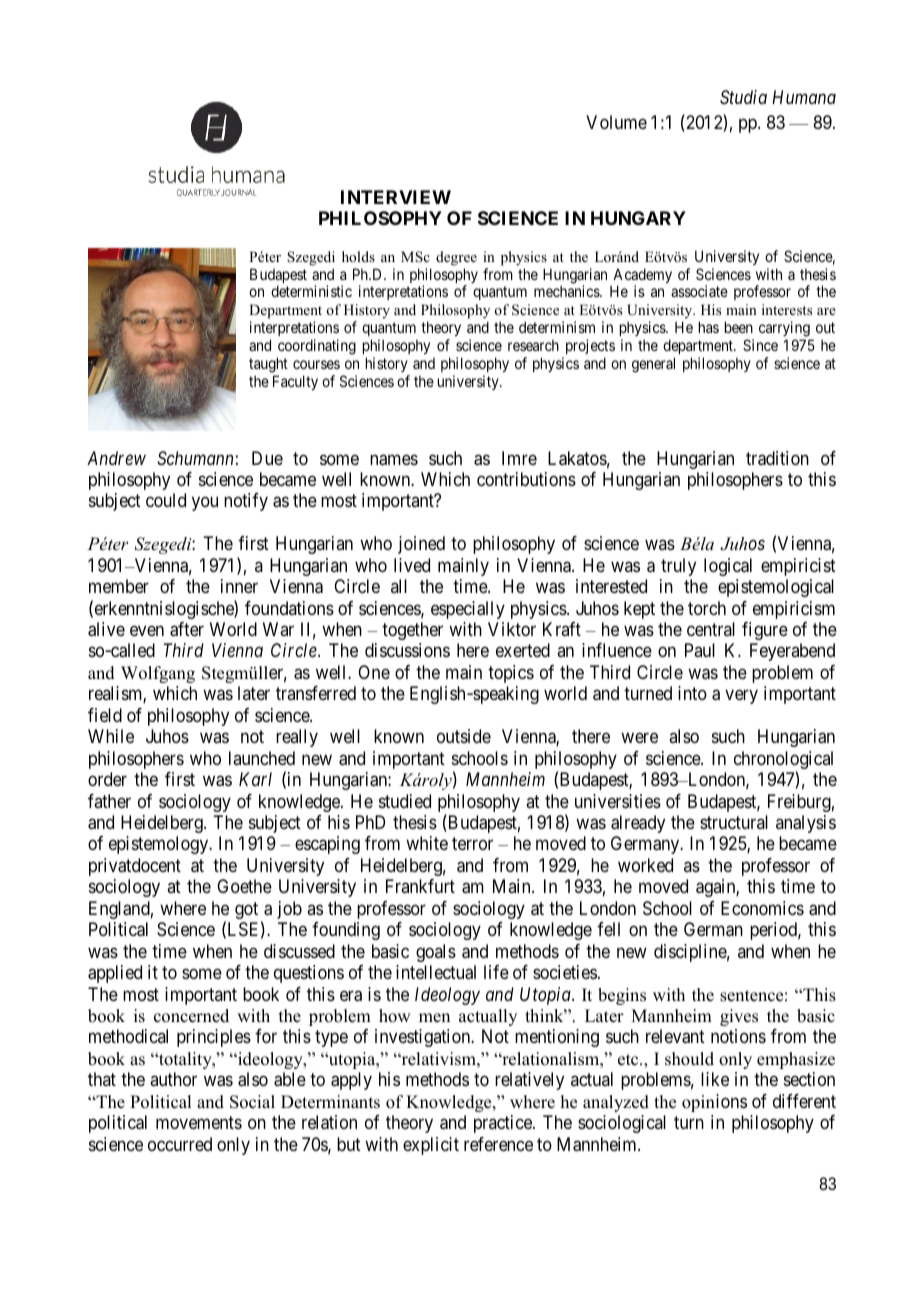  Describe the element at coordinates (760, 345) in the screenshot. I see `Since` at that location.
